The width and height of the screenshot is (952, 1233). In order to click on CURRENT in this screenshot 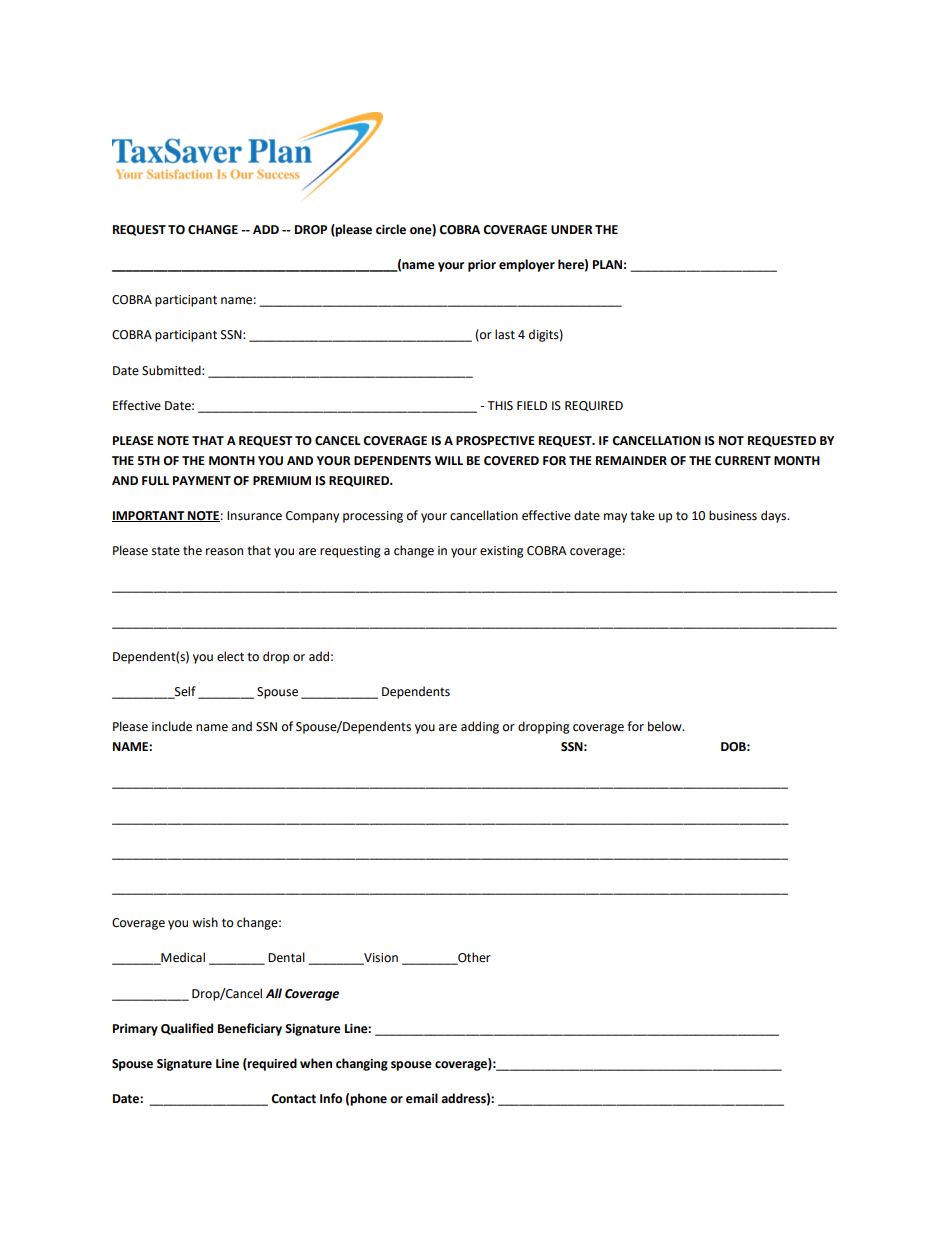, I will do `click(743, 461)`.
